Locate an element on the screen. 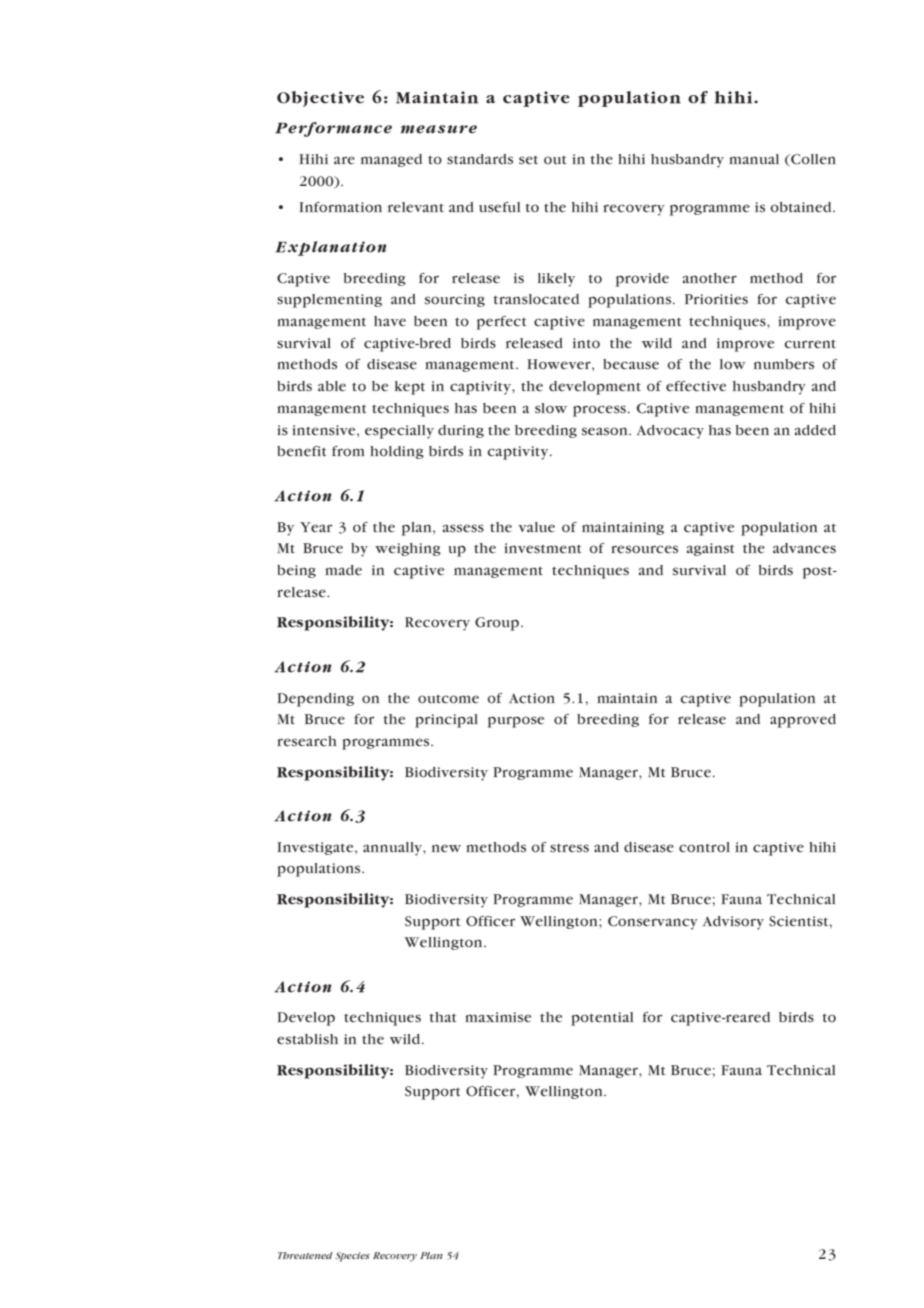  Species is located at coordinates (352, 1257).
